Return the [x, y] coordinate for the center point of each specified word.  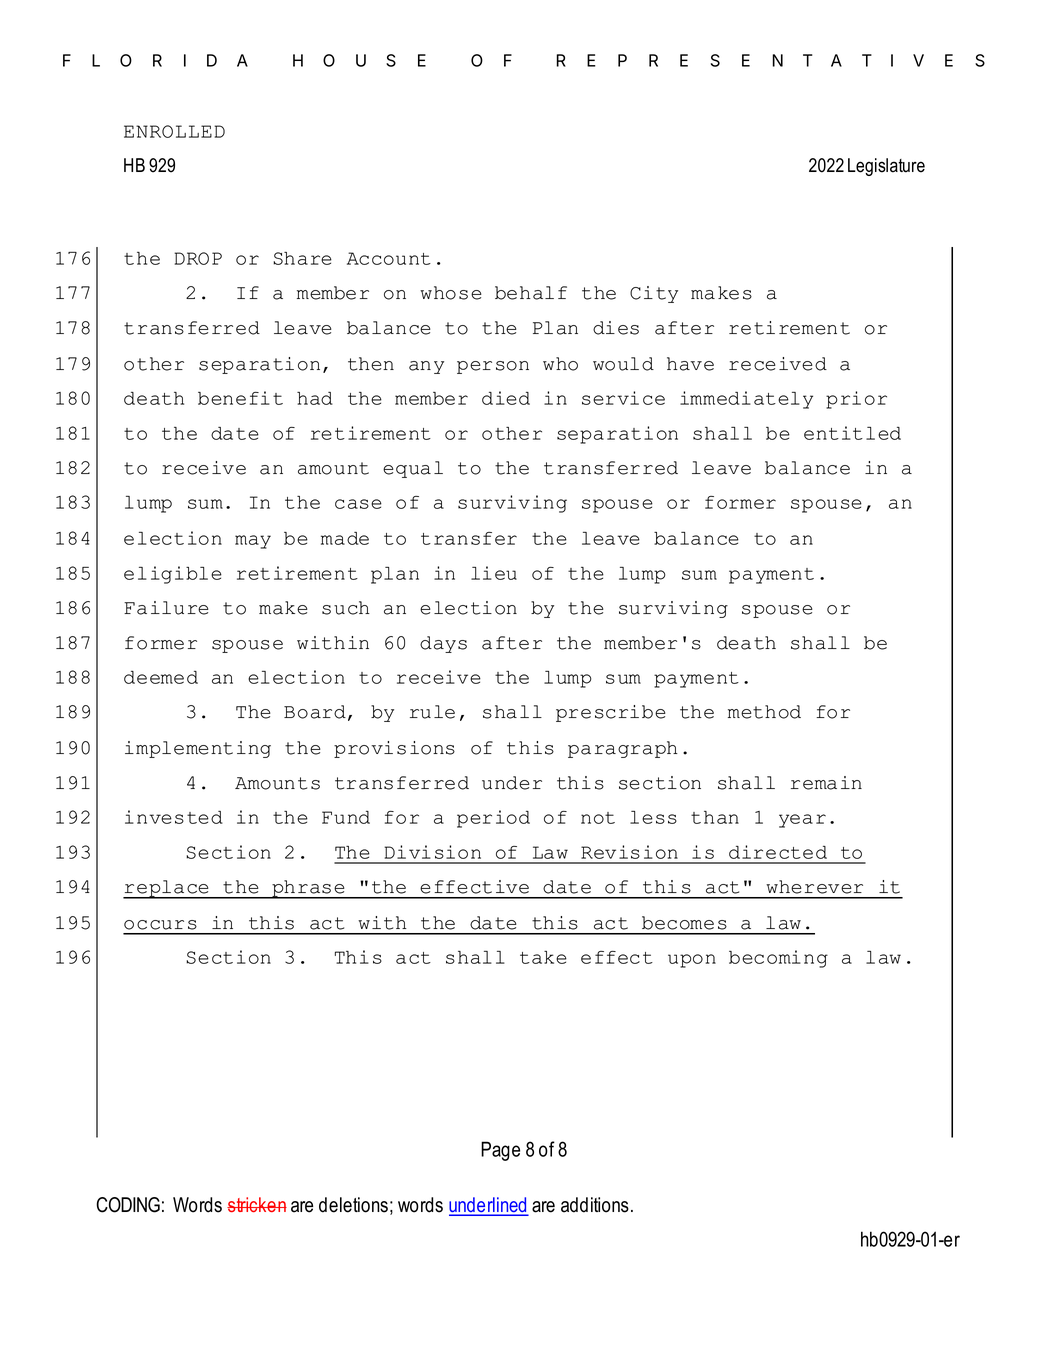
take [543, 957]
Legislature [886, 167]
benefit [240, 398]
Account [389, 258]
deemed [161, 677]
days [443, 644]
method [764, 712]
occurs [160, 925]
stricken [257, 1204]
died [506, 398]
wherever [814, 887]
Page [500, 1151]
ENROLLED [174, 131]
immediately [746, 400]
